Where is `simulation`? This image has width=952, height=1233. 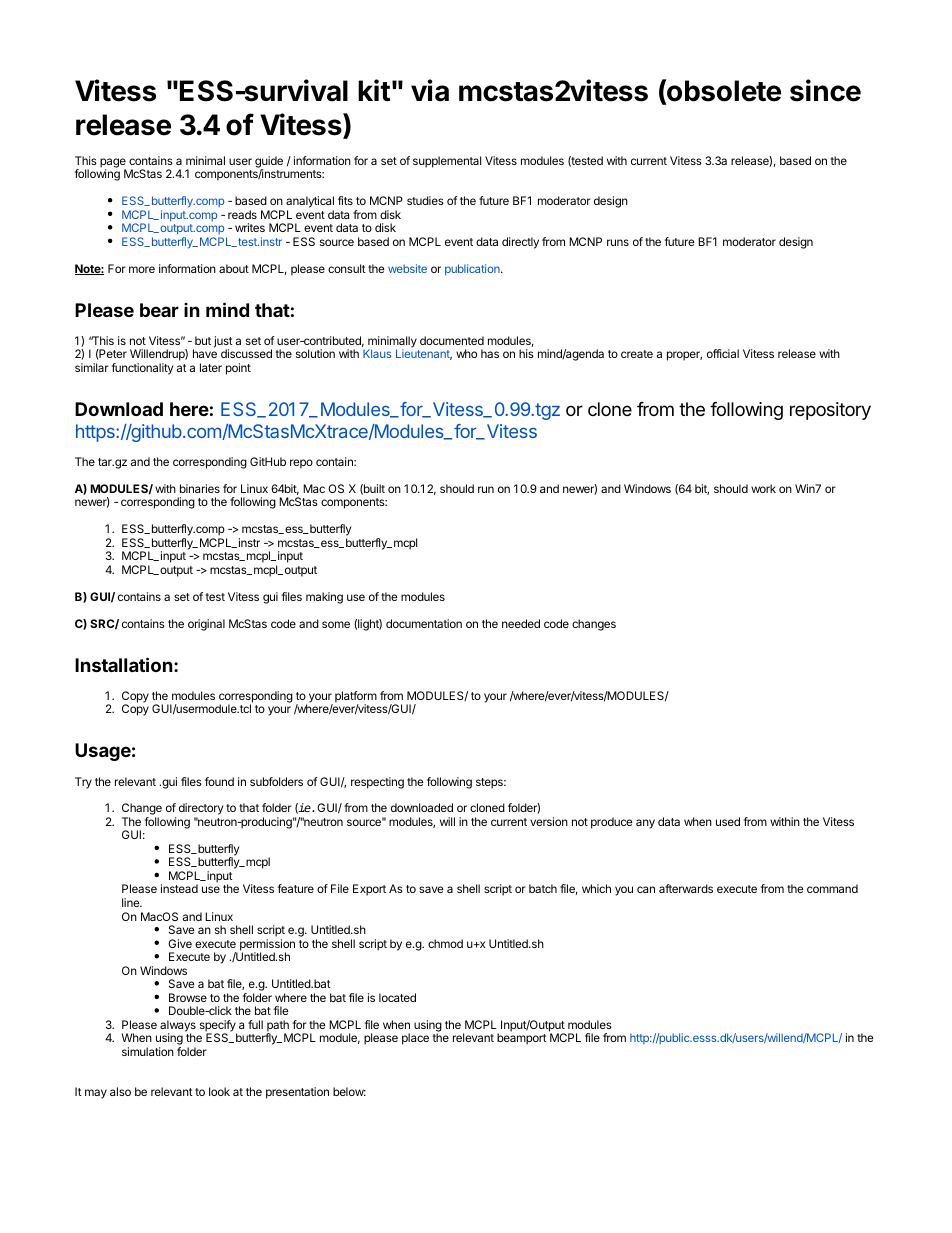 simulation is located at coordinates (148, 1051).
